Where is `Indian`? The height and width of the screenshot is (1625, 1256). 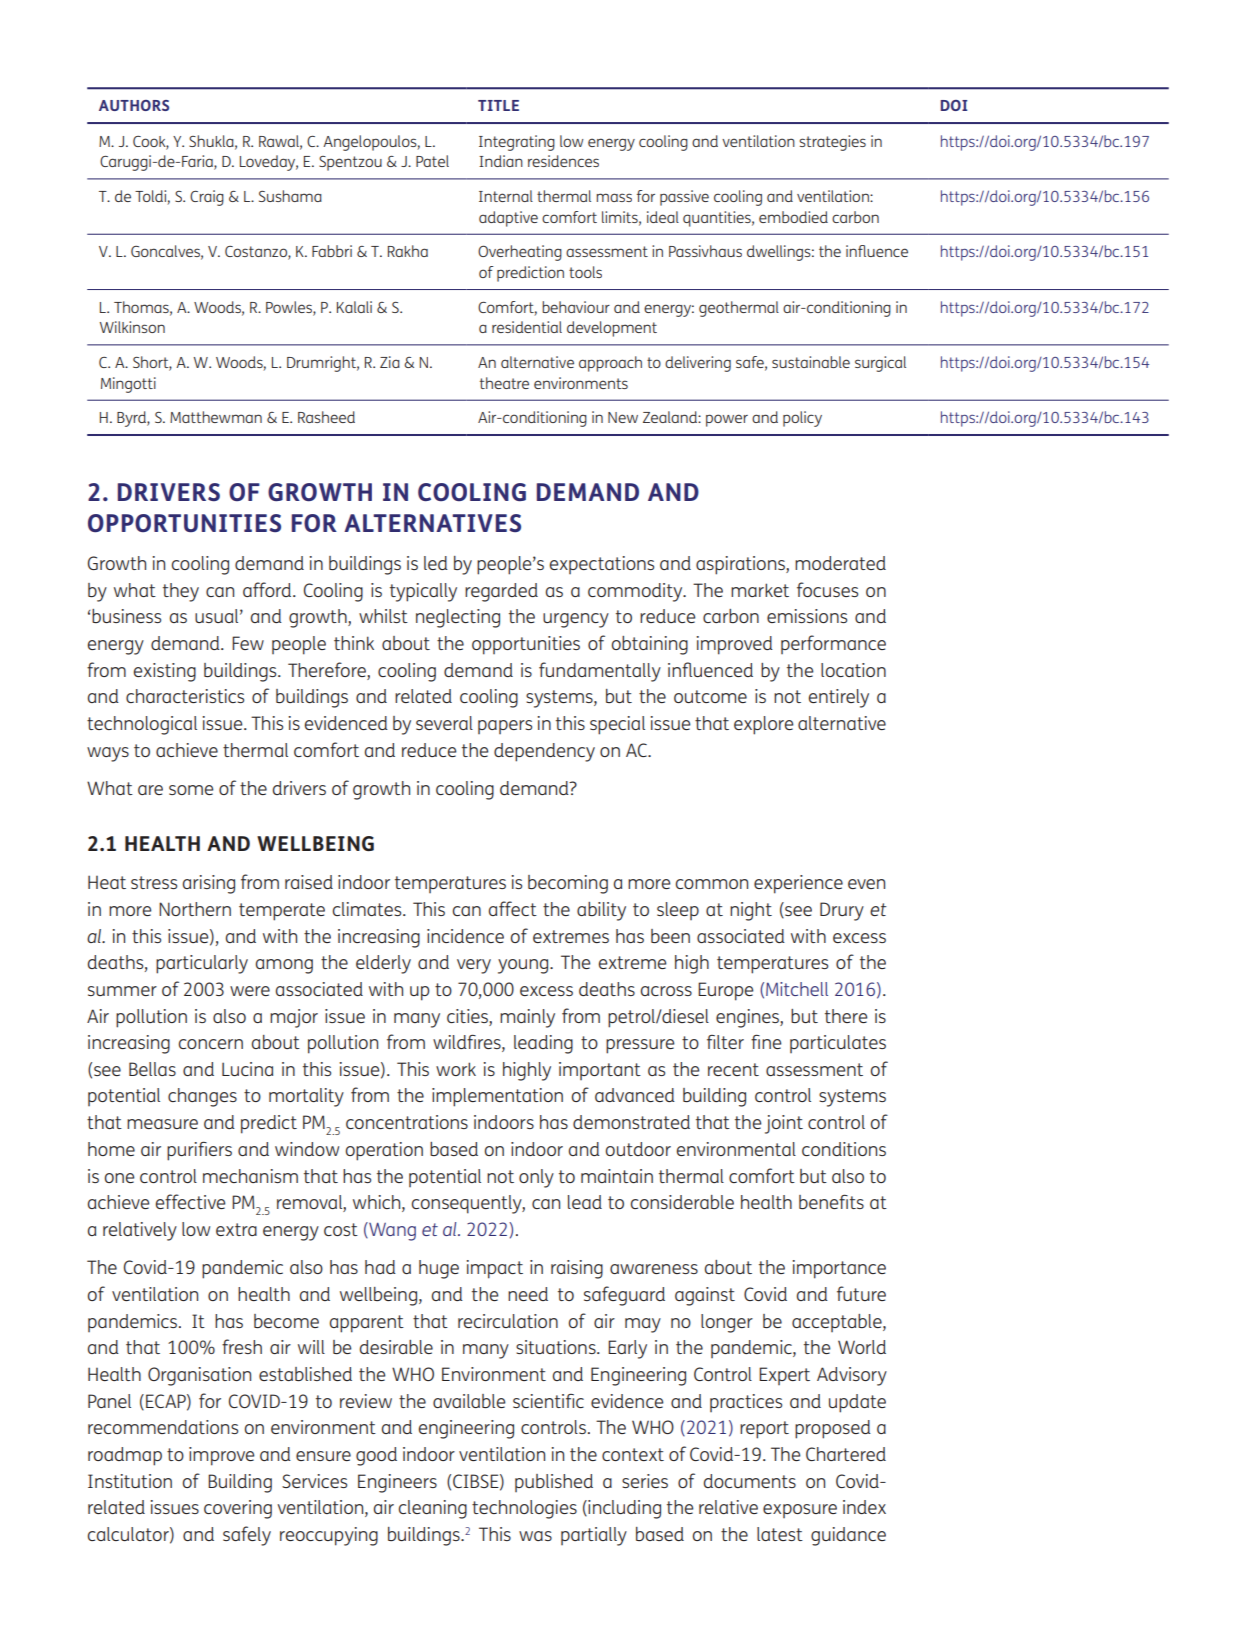
Indian is located at coordinates (501, 161).
